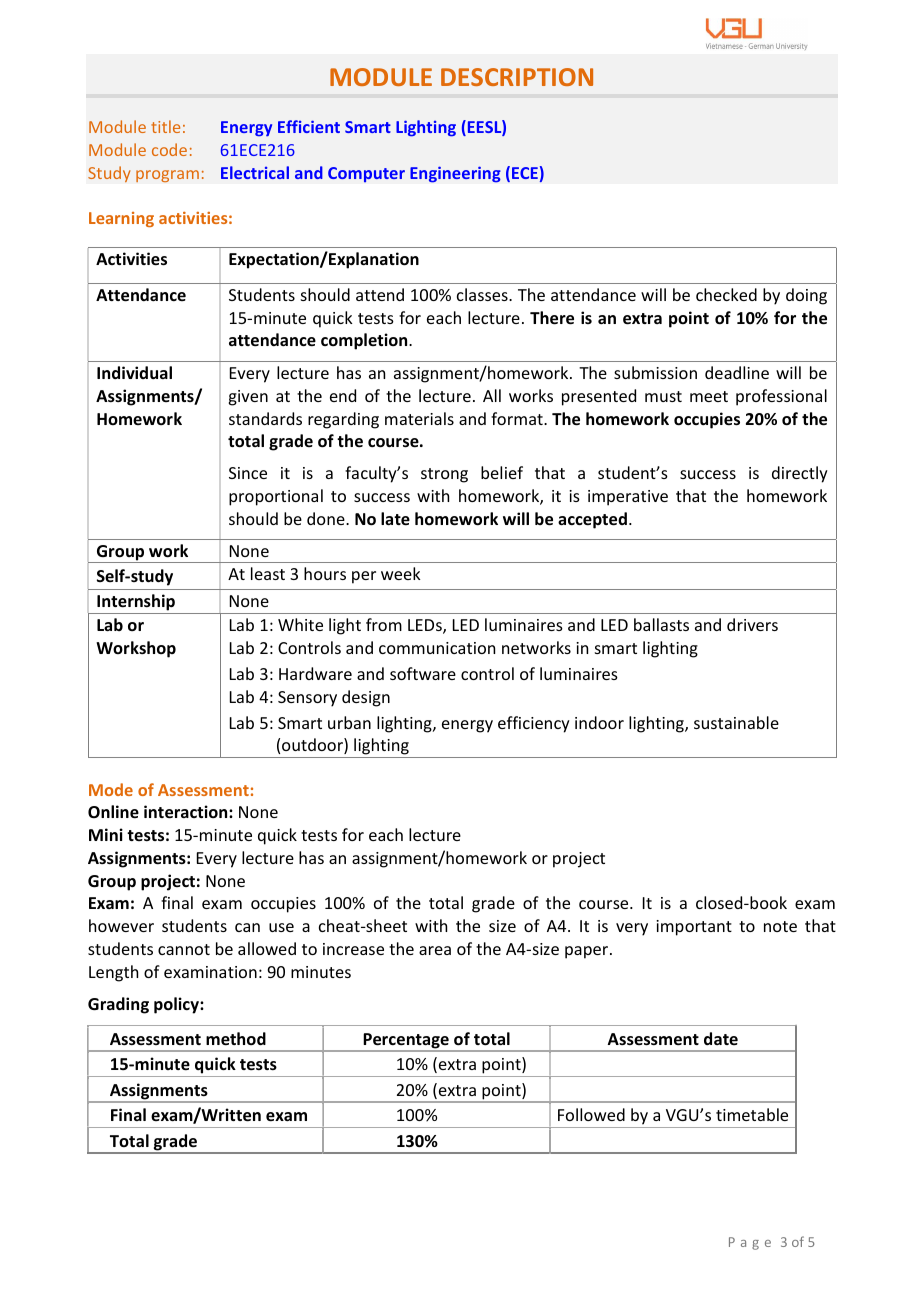  What do you see at coordinates (726, 294) in the screenshot?
I see `checked` at bounding box center [726, 294].
